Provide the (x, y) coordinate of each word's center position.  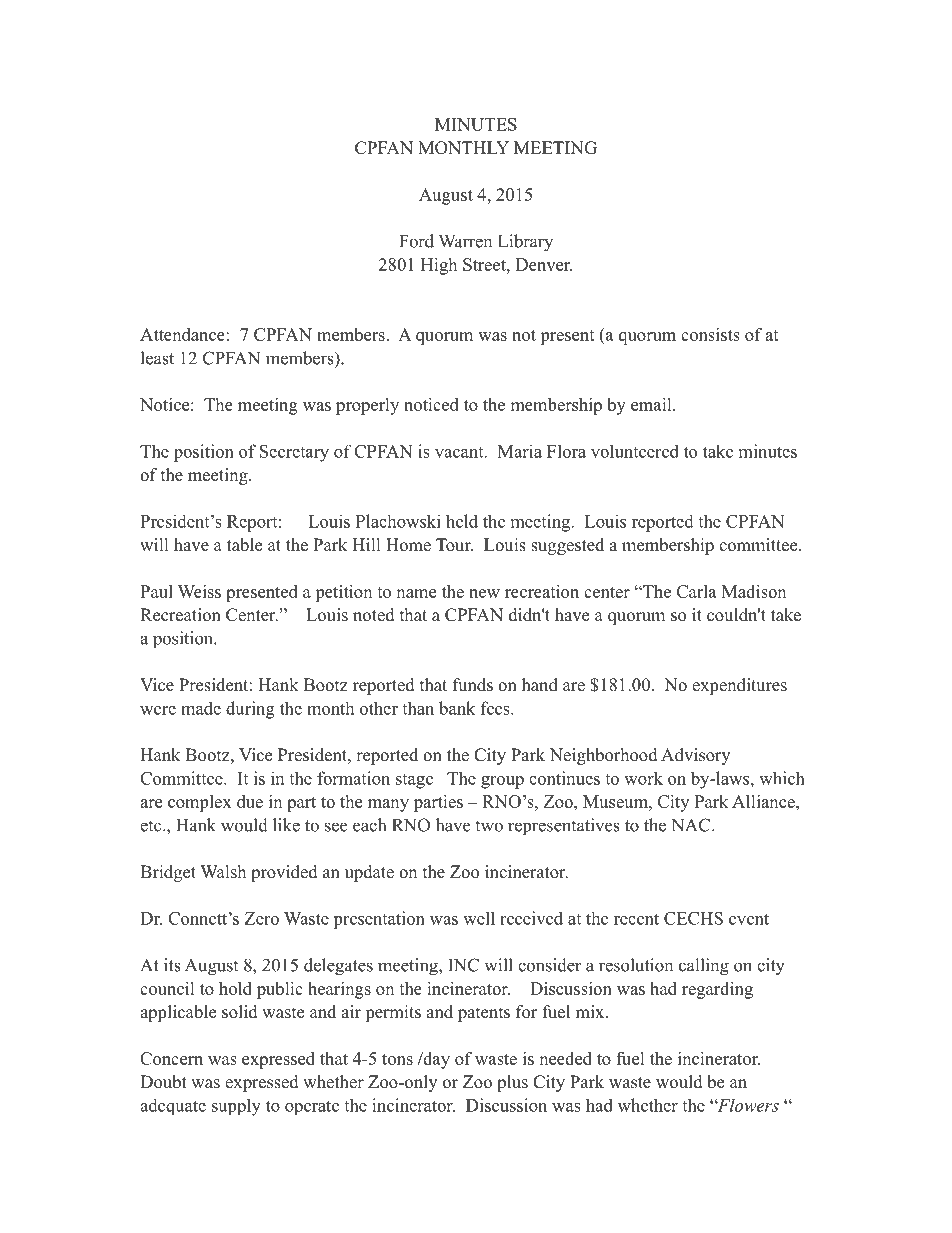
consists (710, 334)
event (749, 919)
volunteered (635, 451)
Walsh (223, 872)
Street (485, 264)
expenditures (739, 686)
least (157, 358)
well (479, 918)
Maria (520, 451)
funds (473, 685)
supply (236, 1107)
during (250, 710)
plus (512, 1083)
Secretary (294, 453)
